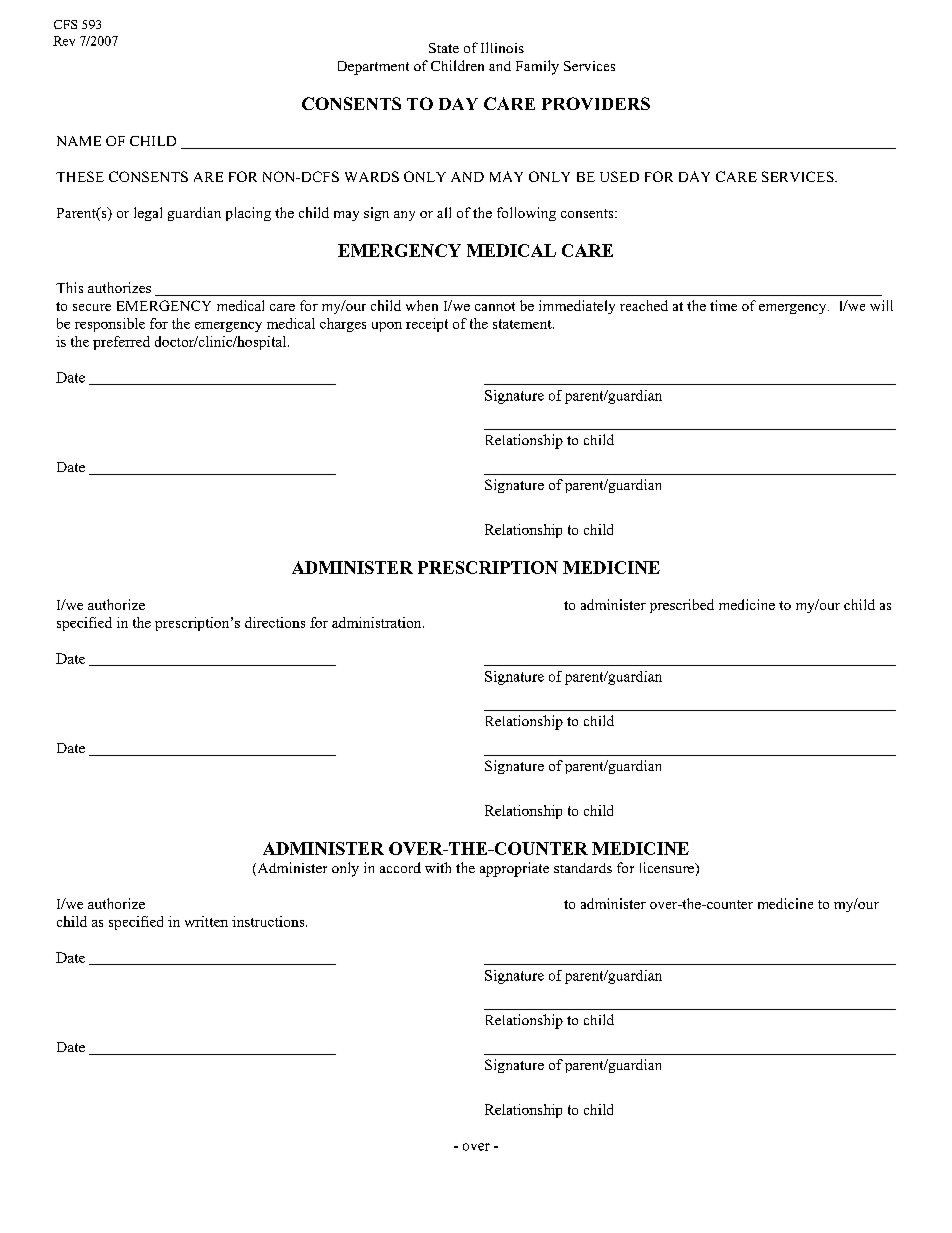 The width and height of the page is (952, 1233). Describe the element at coordinates (682, 606) in the page. I see `prescribed` at that location.
